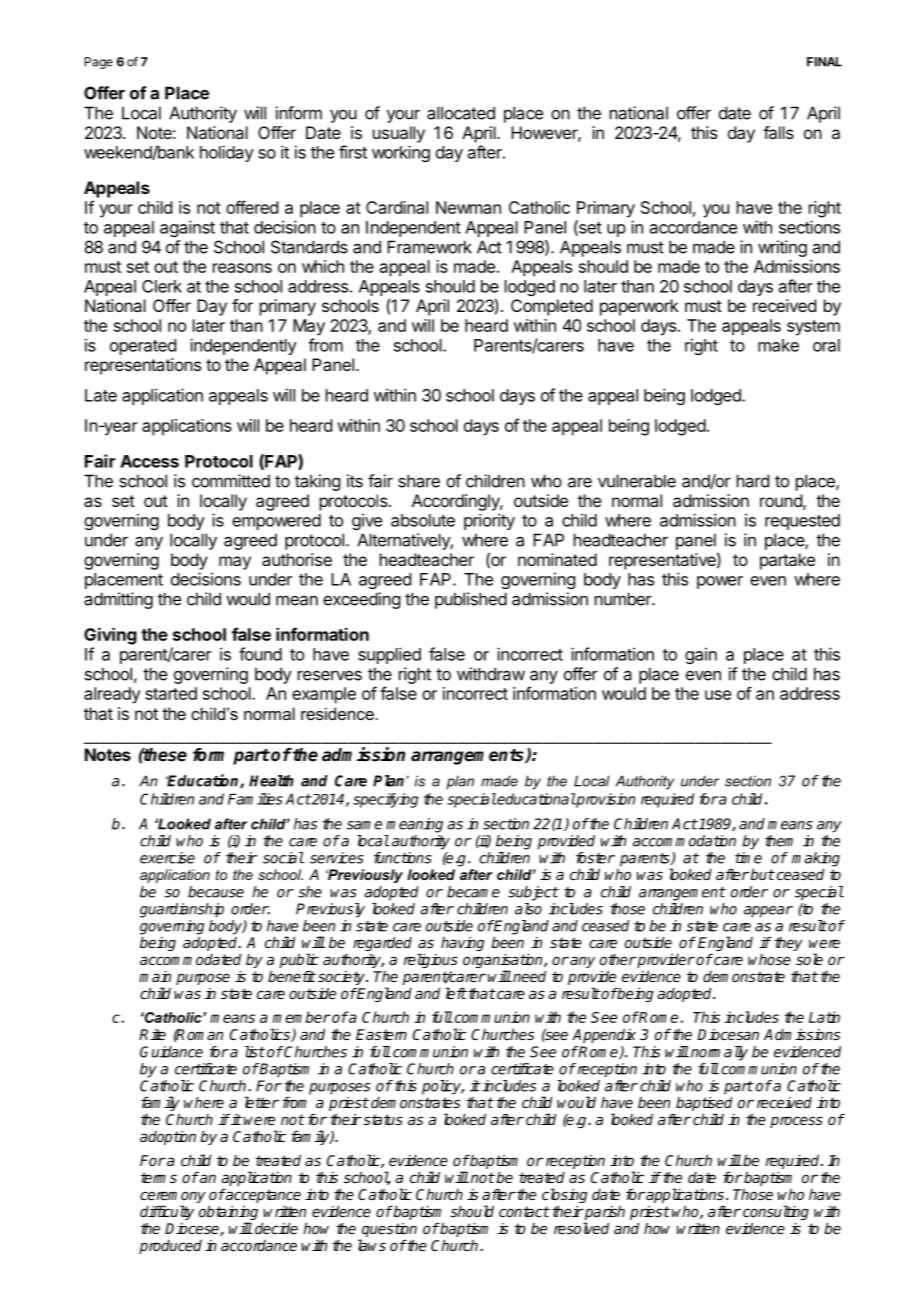 Image resolution: width=924 pixels, height=1308 pixels. I want to click on difficulty, so click(167, 1212).
